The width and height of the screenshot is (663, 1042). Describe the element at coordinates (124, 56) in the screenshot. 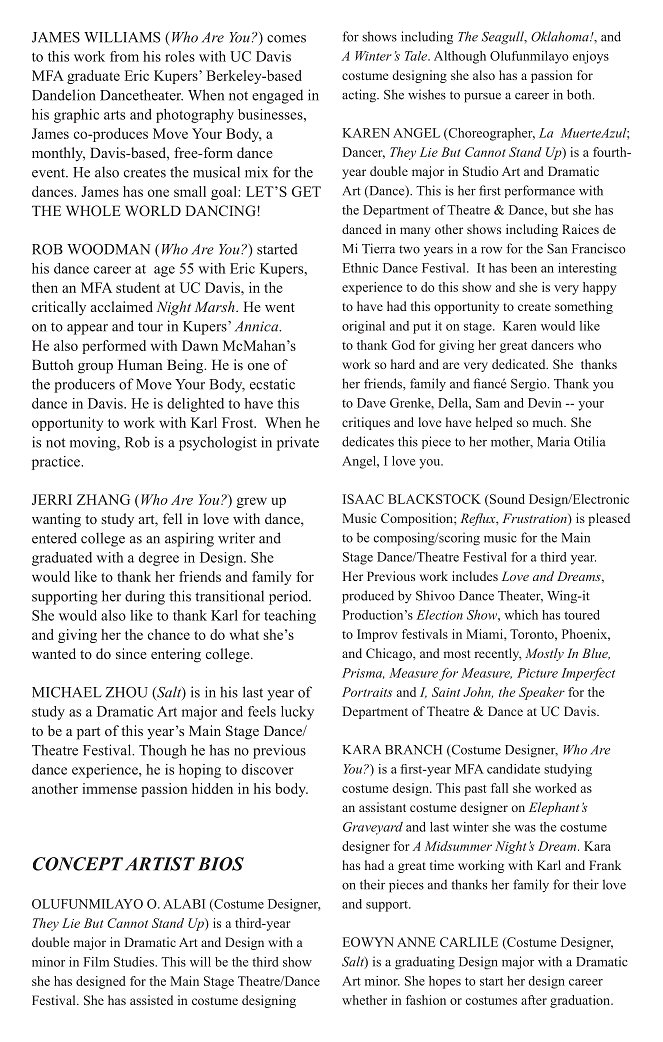

I see `from` at that location.
